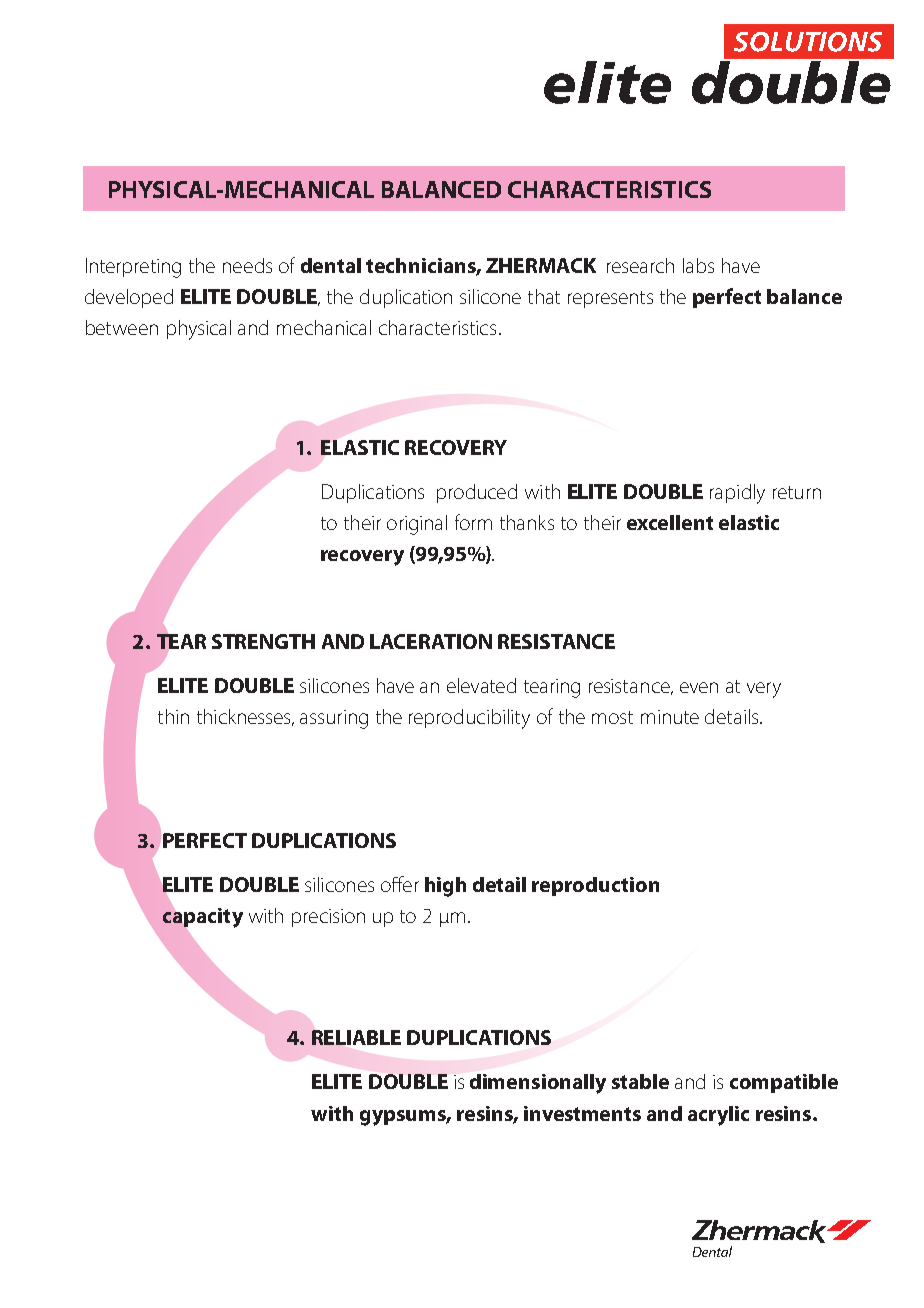 This page has height=1308, width=924. I want to click on elevated, so click(481, 685).
